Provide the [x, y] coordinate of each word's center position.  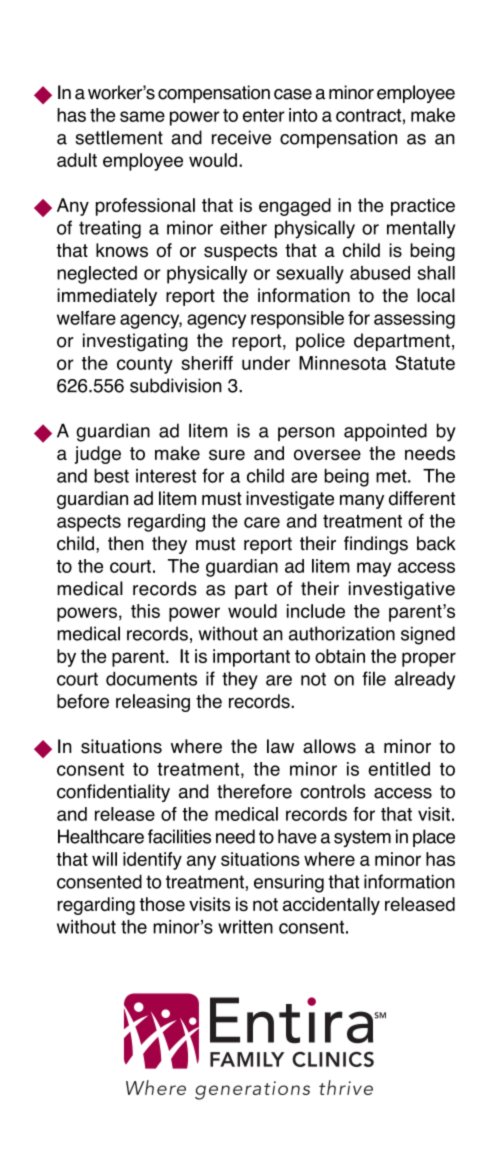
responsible [297, 320]
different [422, 498]
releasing [153, 703]
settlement [119, 137]
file [374, 678]
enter [264, 115]
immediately [107, 297]
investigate [290, 500]
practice [423, 207]
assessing [414, 320]
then [126, 543]
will [104, 859]
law [280, 746]
